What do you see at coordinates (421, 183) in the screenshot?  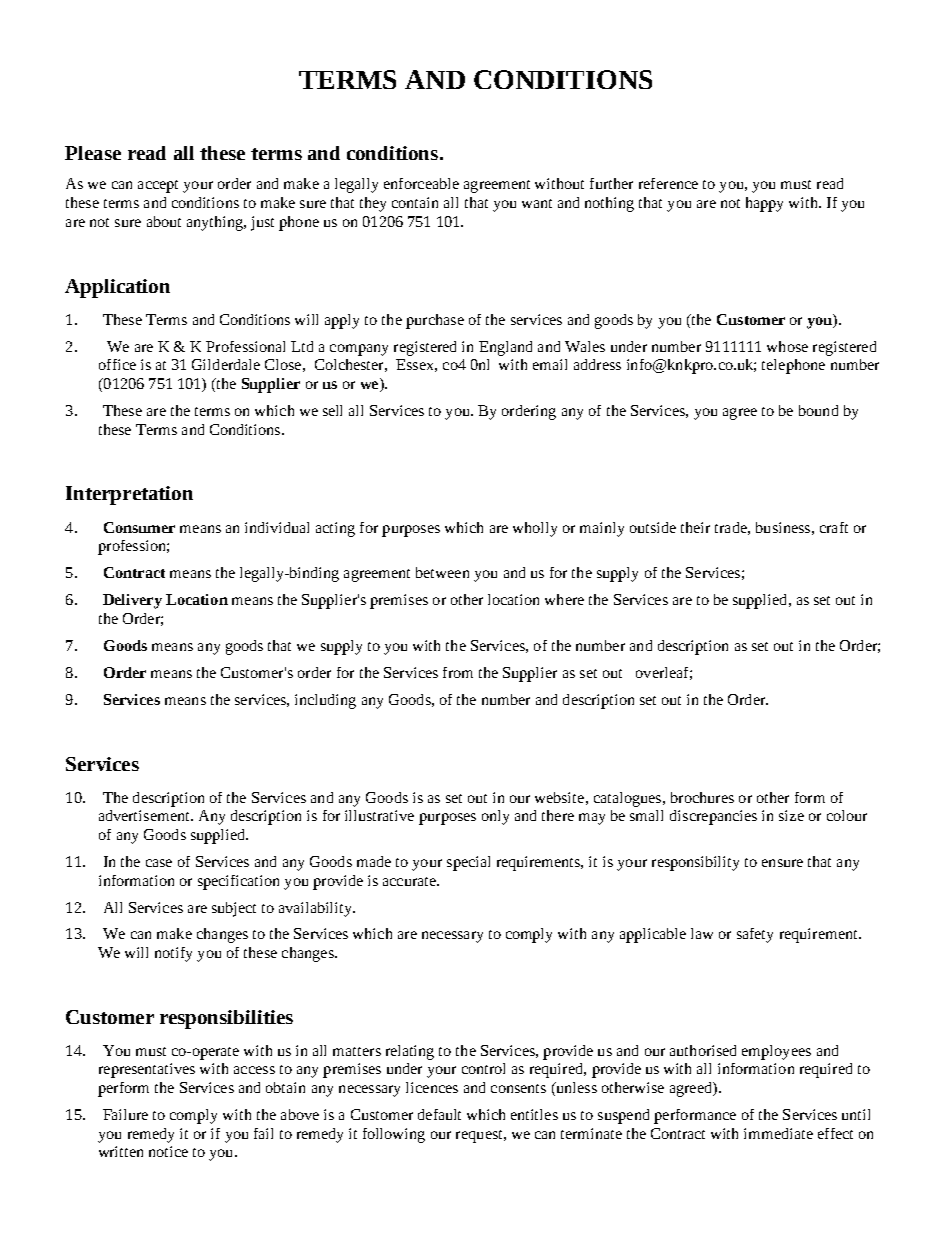 I see `enforceable` at bounding box center [421, 183].
